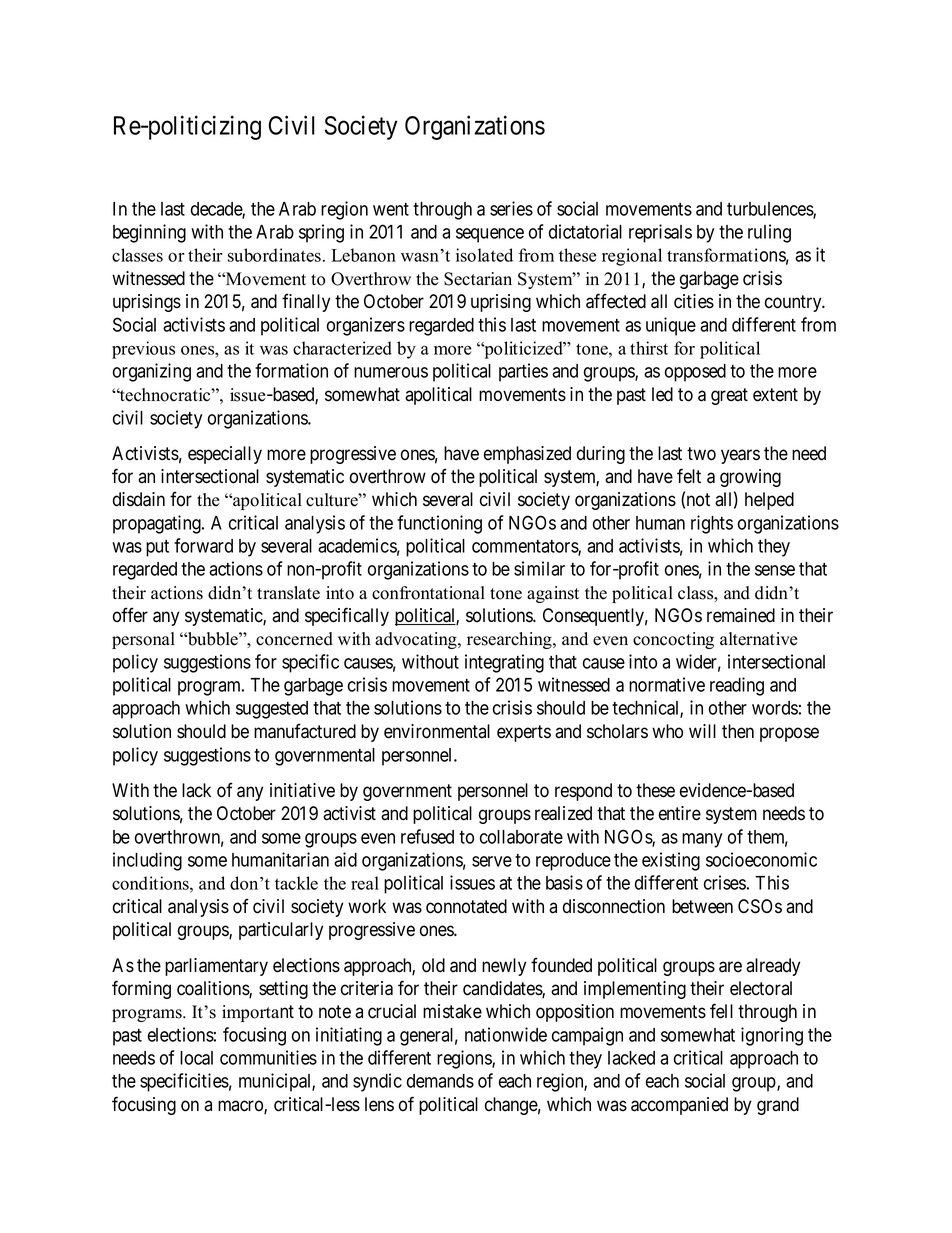 Image resolution: width=952 pixels, height=1233 pixels. I want to click on accompanied, so click(679, 1106).
